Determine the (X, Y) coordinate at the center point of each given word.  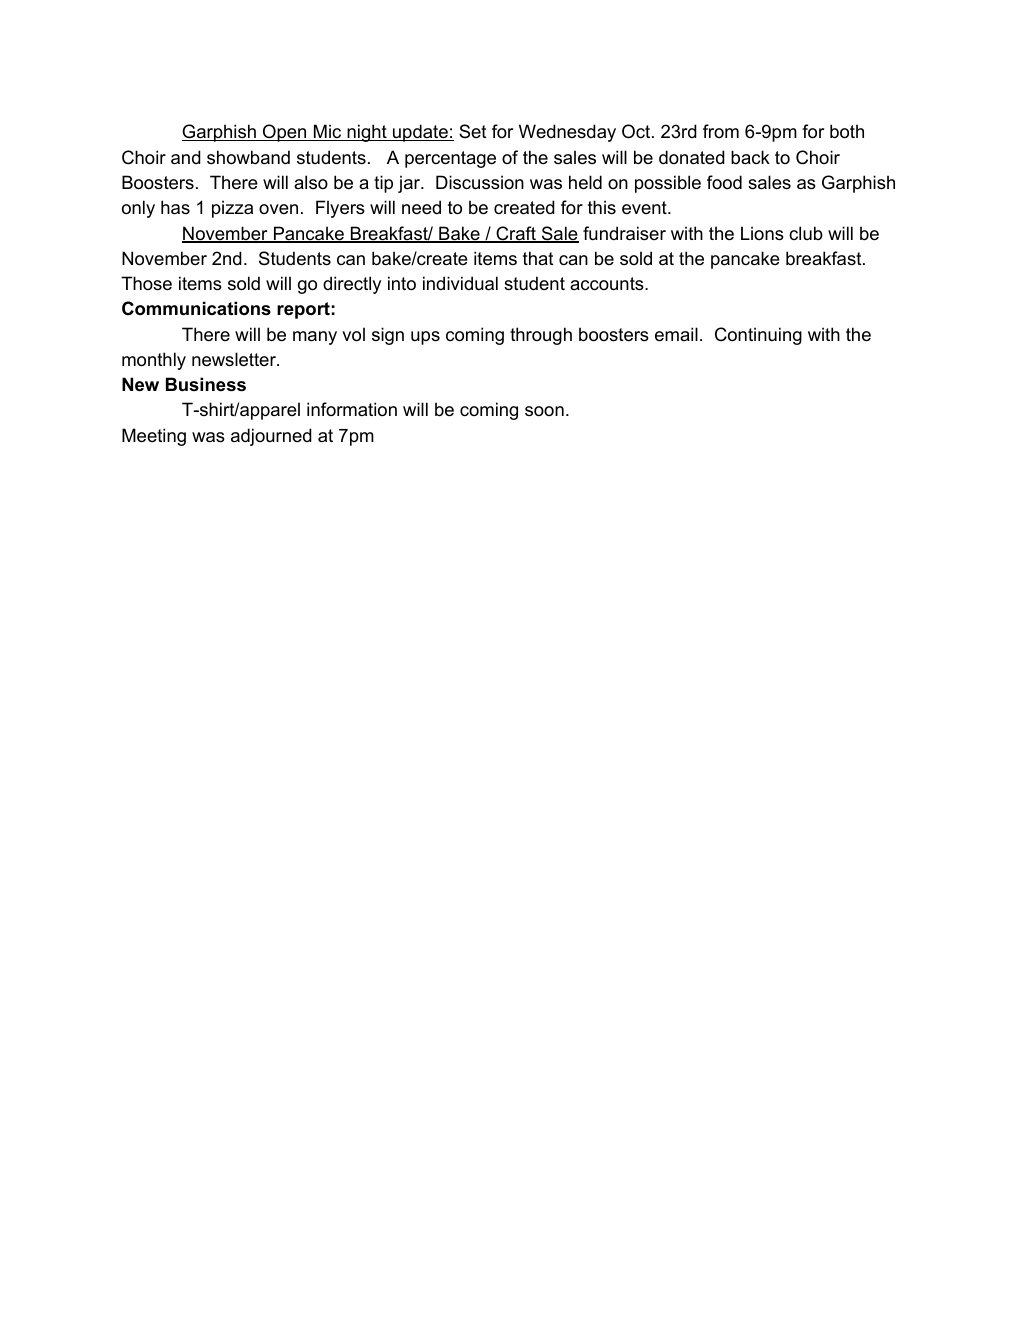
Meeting (154, 437)
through (541, 336)
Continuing (758, 336)
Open (285, 133)
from (721, 131)
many (315, 338)
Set (472, 131)
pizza (232, 209)
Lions (762, 233)
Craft (516, 234)
